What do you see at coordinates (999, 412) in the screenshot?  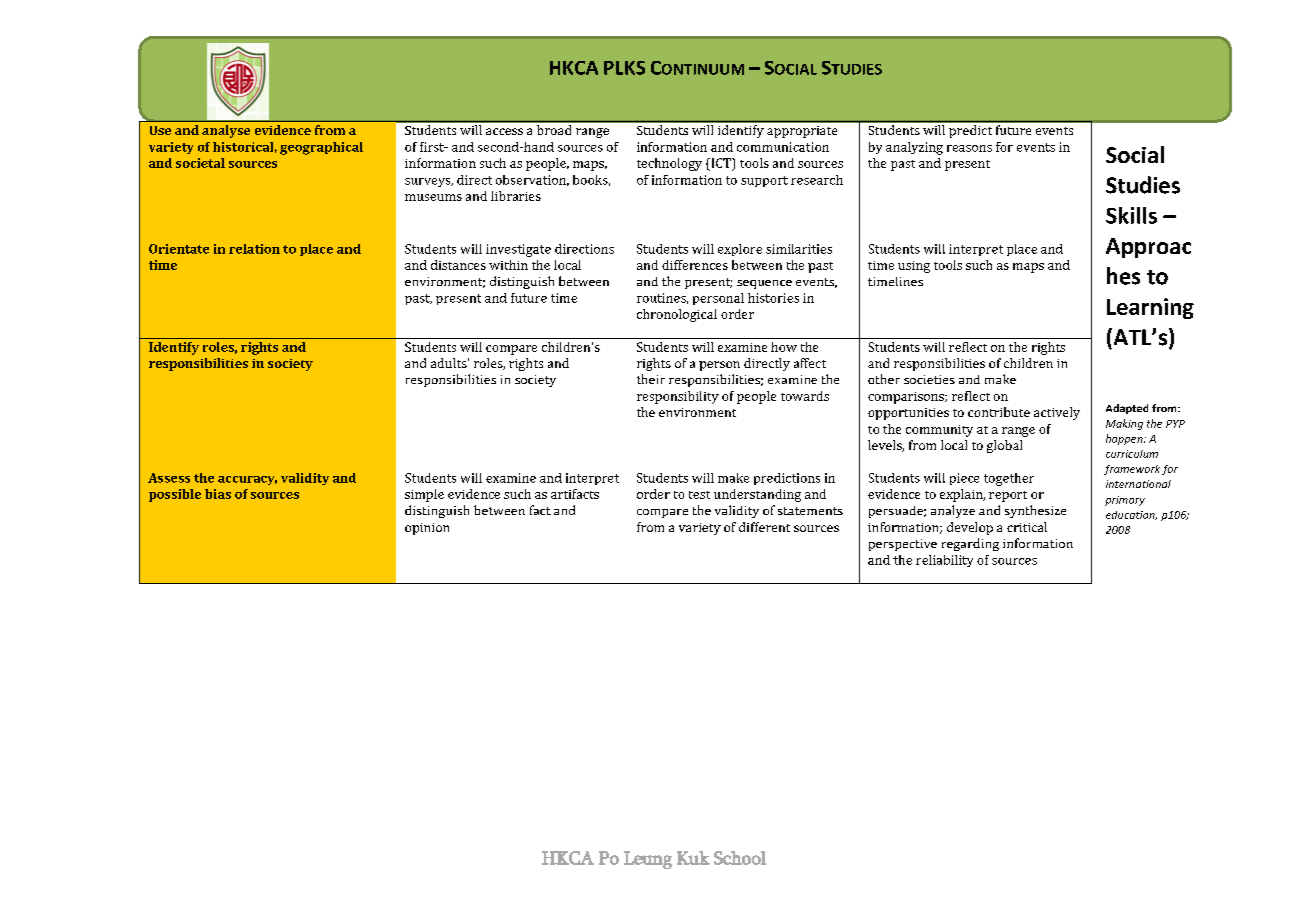 I see `contribute` at bounding box center [999, 412].
